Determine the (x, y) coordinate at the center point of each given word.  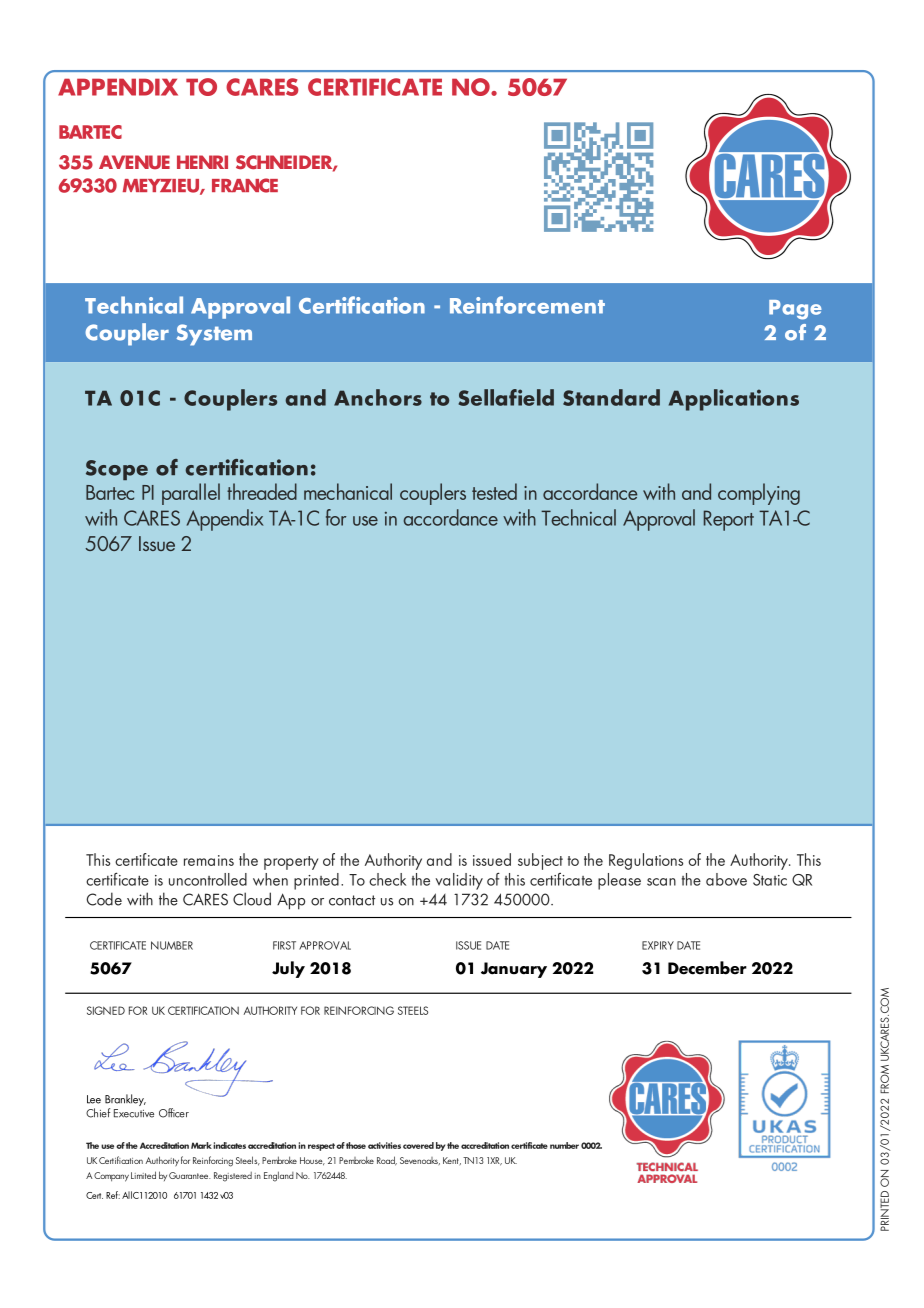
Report (729, 520)
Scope (117, 470)
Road (387, 1161)
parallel (191, 494)
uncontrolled (208, 879)
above (726, 879)
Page (795, 310)
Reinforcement (527, 305)
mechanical (348, 491)
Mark (201, 1145)
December (707, 968)
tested (494, 491)
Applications (734, 400)
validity (459, 881)
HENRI (202, 162)
